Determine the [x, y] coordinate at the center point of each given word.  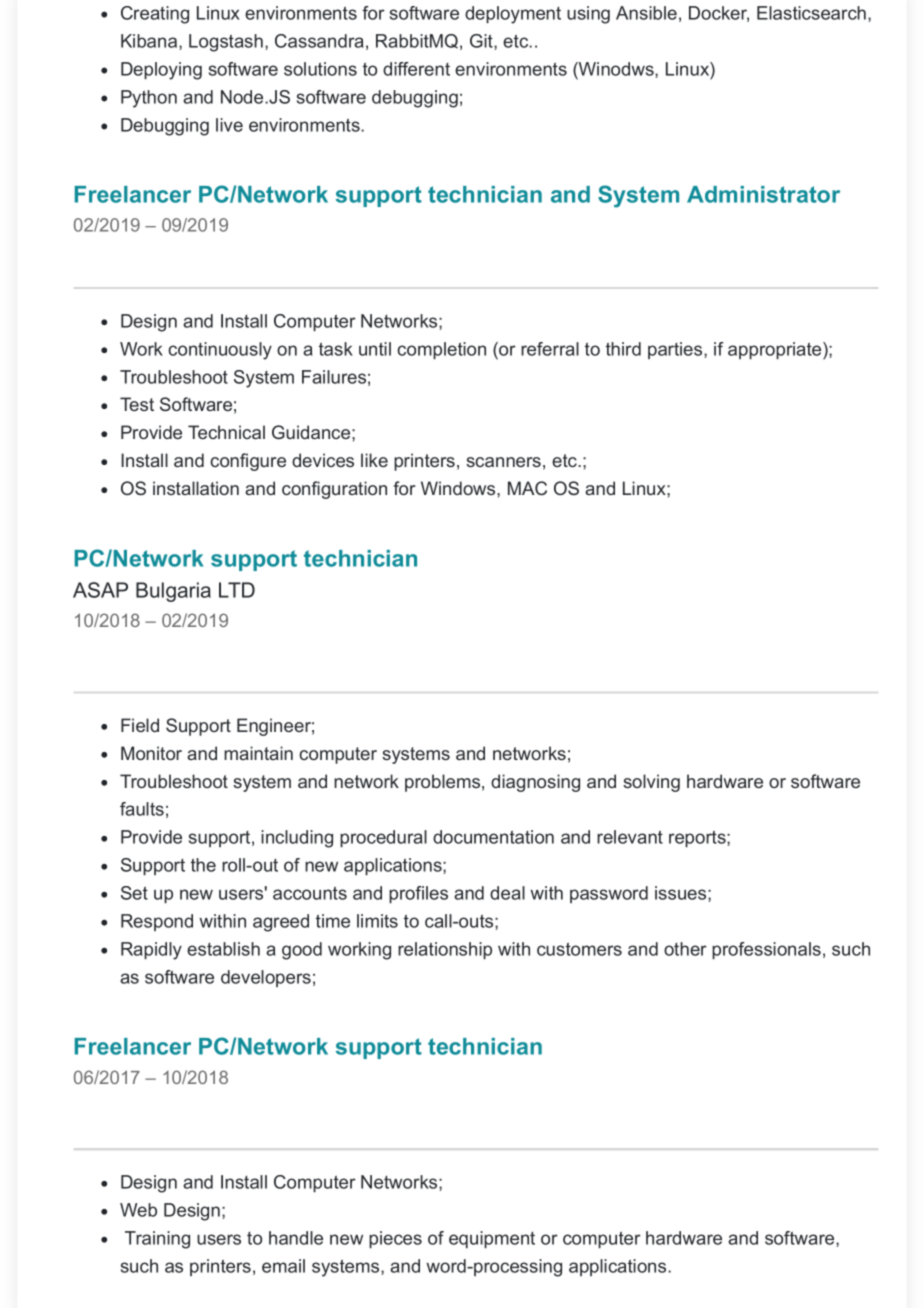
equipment [492, 1239]
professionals [766, 950]
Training [157, 1240]
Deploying [161, 71]
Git [482, 41]
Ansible [646, 13]
